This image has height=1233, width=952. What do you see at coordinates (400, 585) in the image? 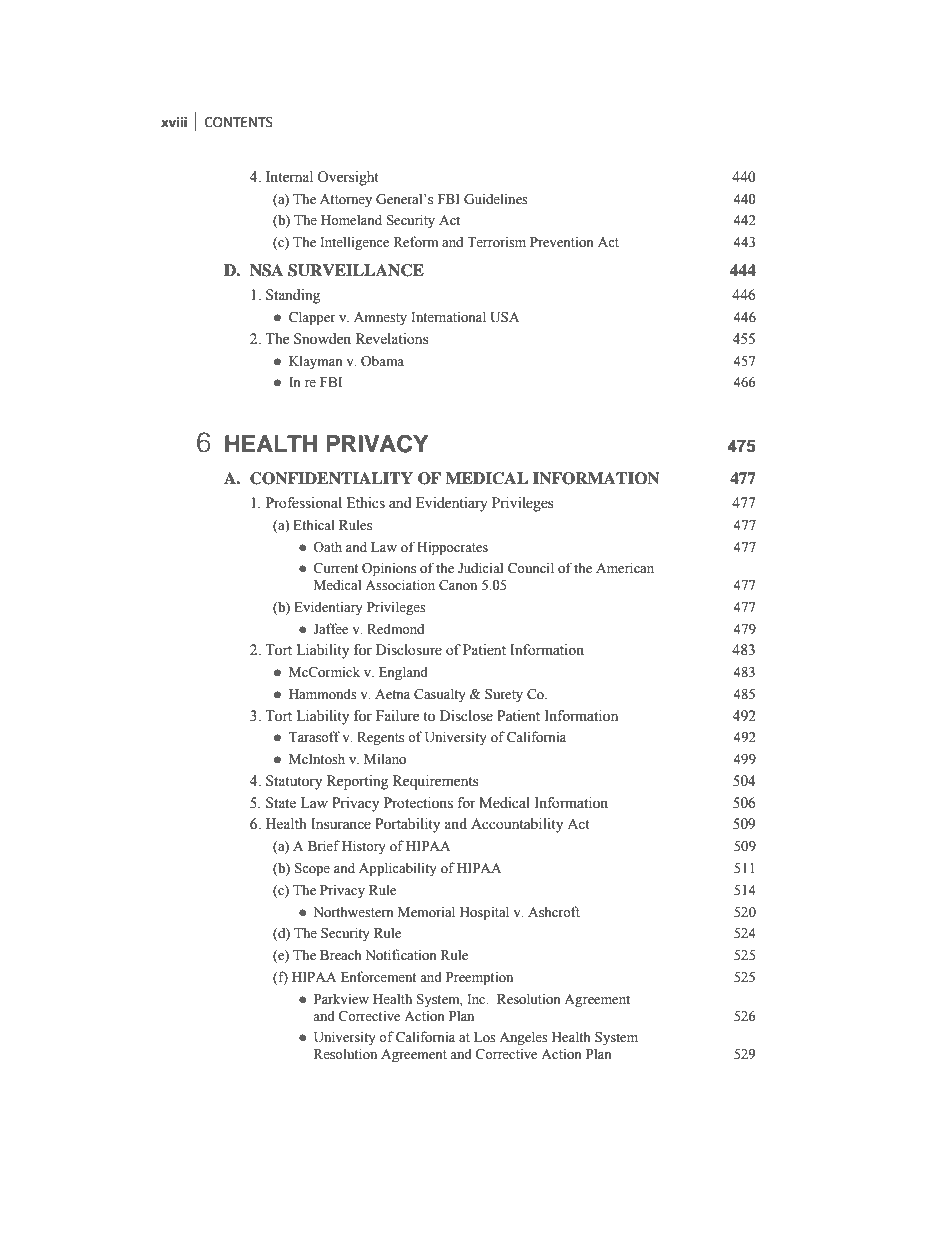
I see `Association` at bounding box center [400, 585].
